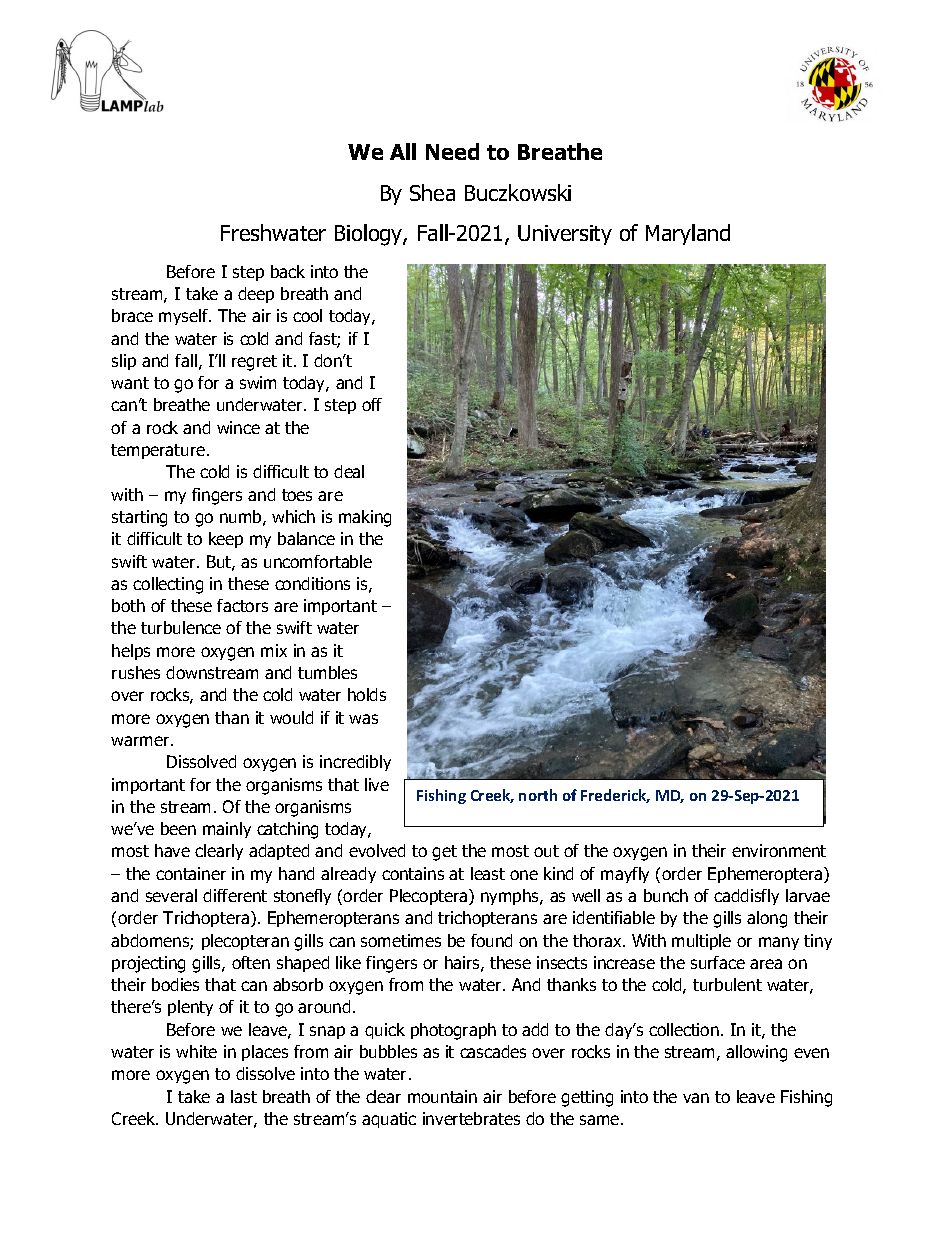 The image size is (952, 1233). Describe the element at coordinates (181, 627) in the image. I see `turbulence` at that location.
